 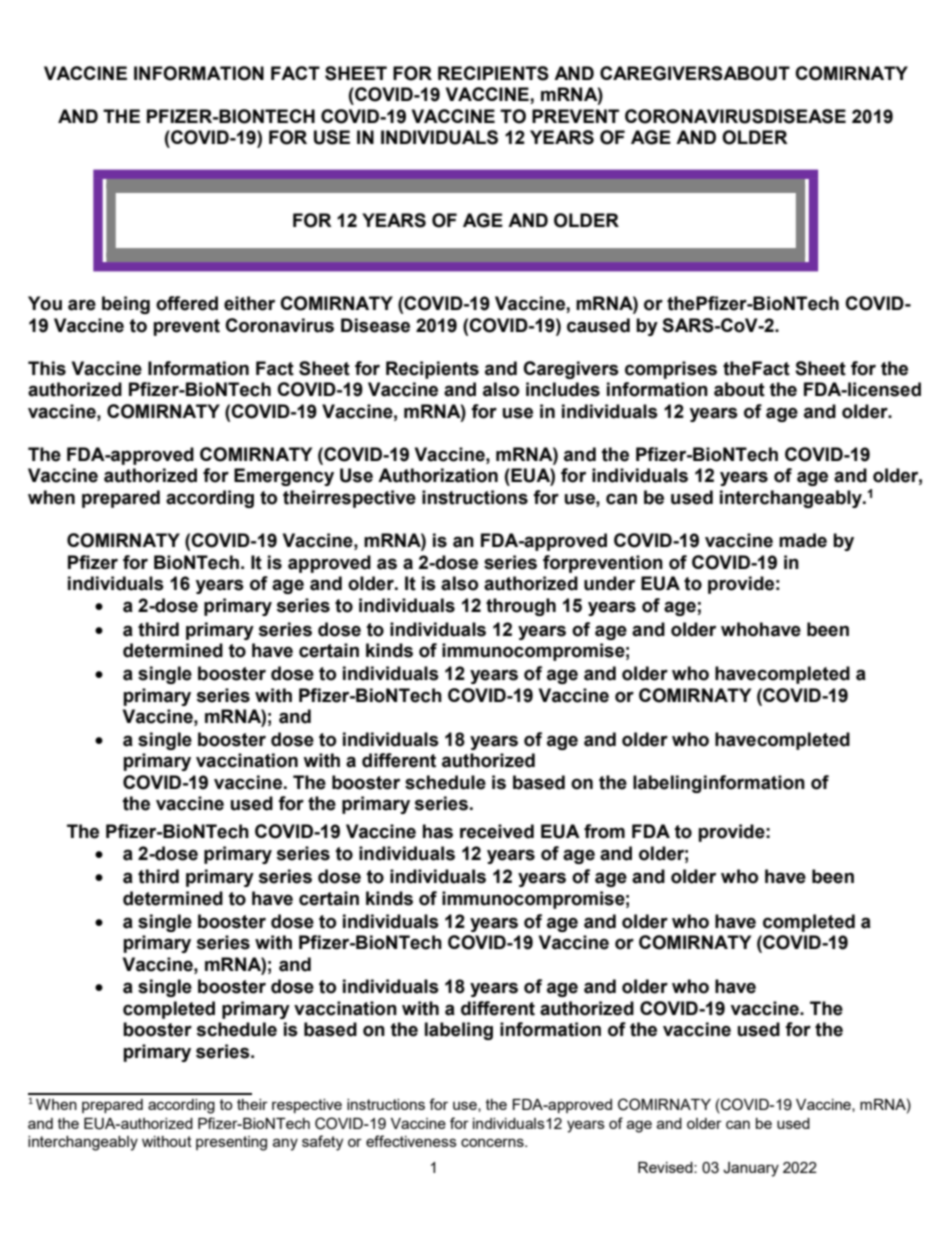 I want to click on presenting, so click(x=231, y=1143).
